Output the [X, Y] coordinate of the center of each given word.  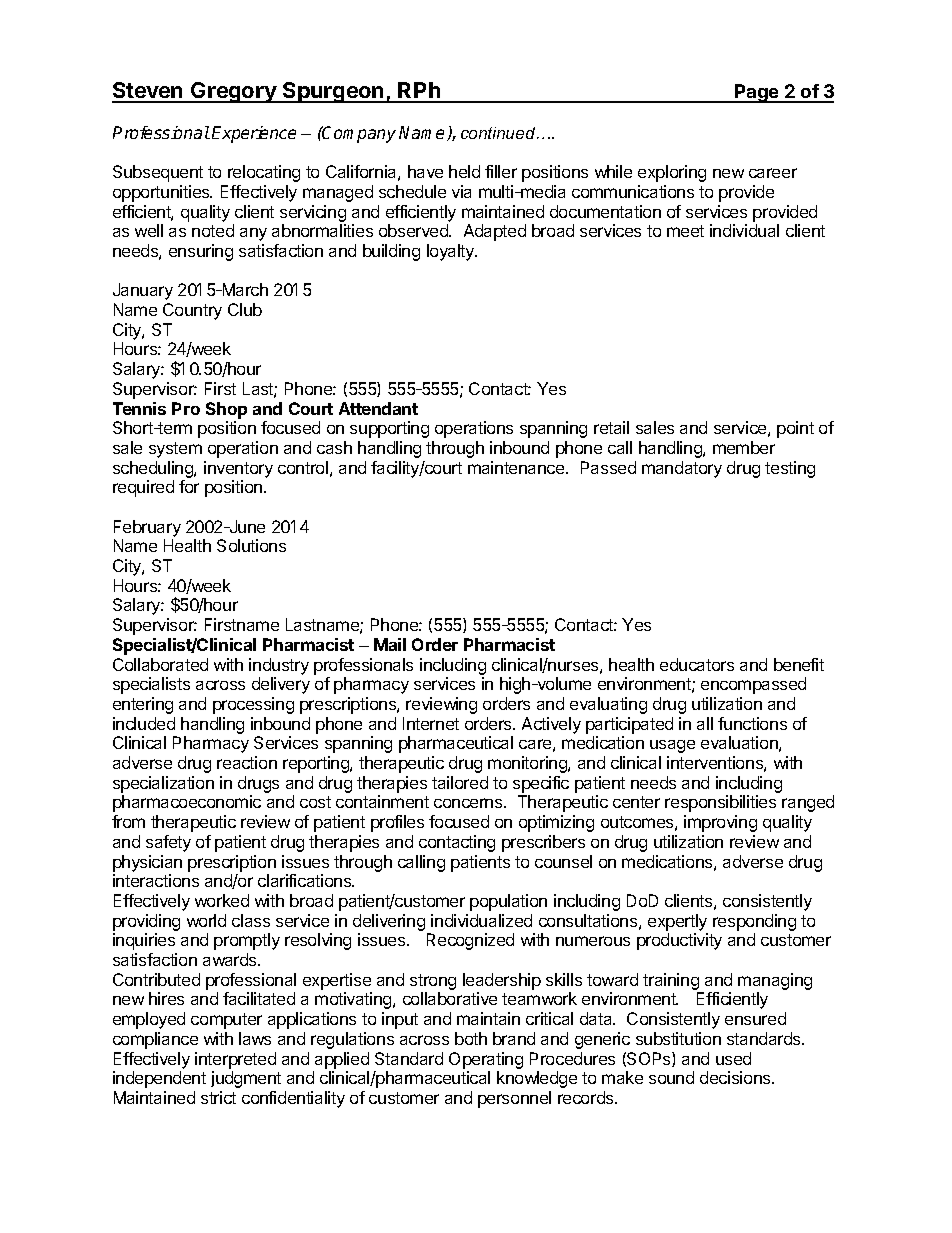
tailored [460, 782]
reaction [247, 762]
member [744, 447]
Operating [486, 1060]
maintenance [517, 467]
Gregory [233, 92]
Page [757, 93]
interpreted [235, 1060]
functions [752, 723]
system [175, 450]
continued [499, 133]
